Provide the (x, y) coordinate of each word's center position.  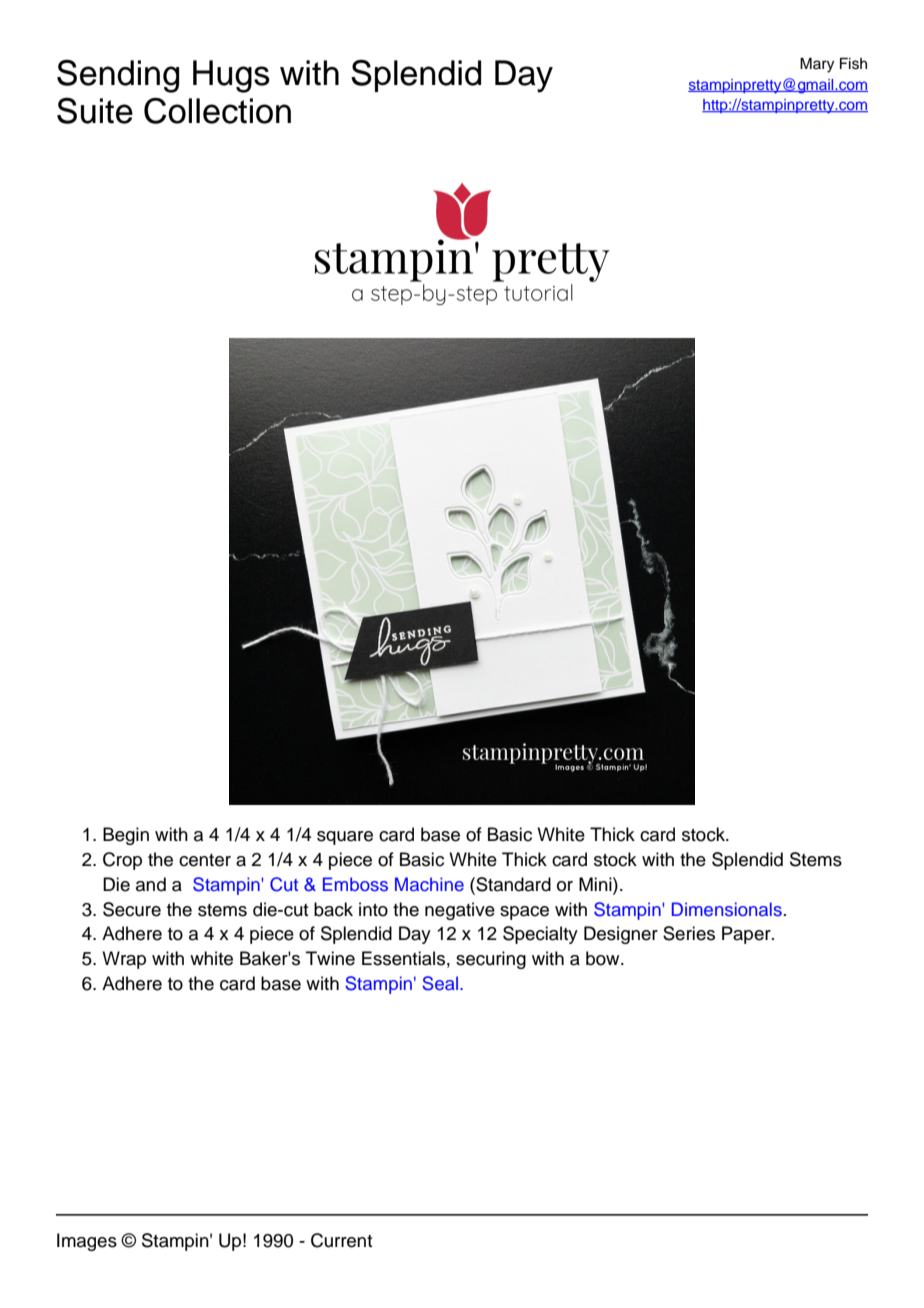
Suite (95, 111)
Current (342, 1240)
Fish (853, 64)
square (345, 838)
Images (87, 1242)
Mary (817, 65)
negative (460, 911)
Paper (747, 935)
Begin (126, 836)
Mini (596, 884)
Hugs (231, 76)
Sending (118, 76)
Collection (217, 111)
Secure (132, 909)
